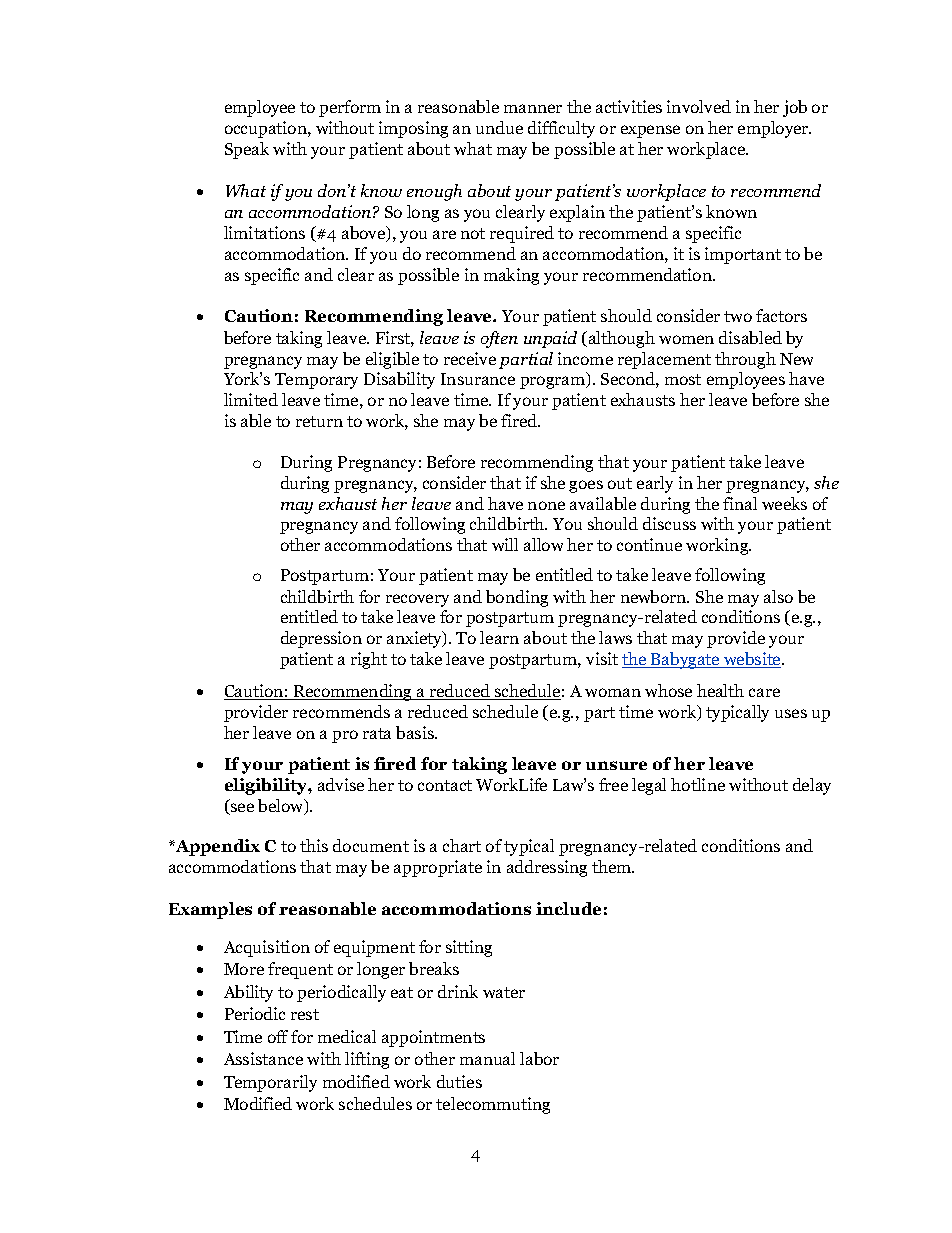 The image size is (952, 1233). Describe the element at coordinates (738, 316) in the screenshot. I see `two` at that location.
